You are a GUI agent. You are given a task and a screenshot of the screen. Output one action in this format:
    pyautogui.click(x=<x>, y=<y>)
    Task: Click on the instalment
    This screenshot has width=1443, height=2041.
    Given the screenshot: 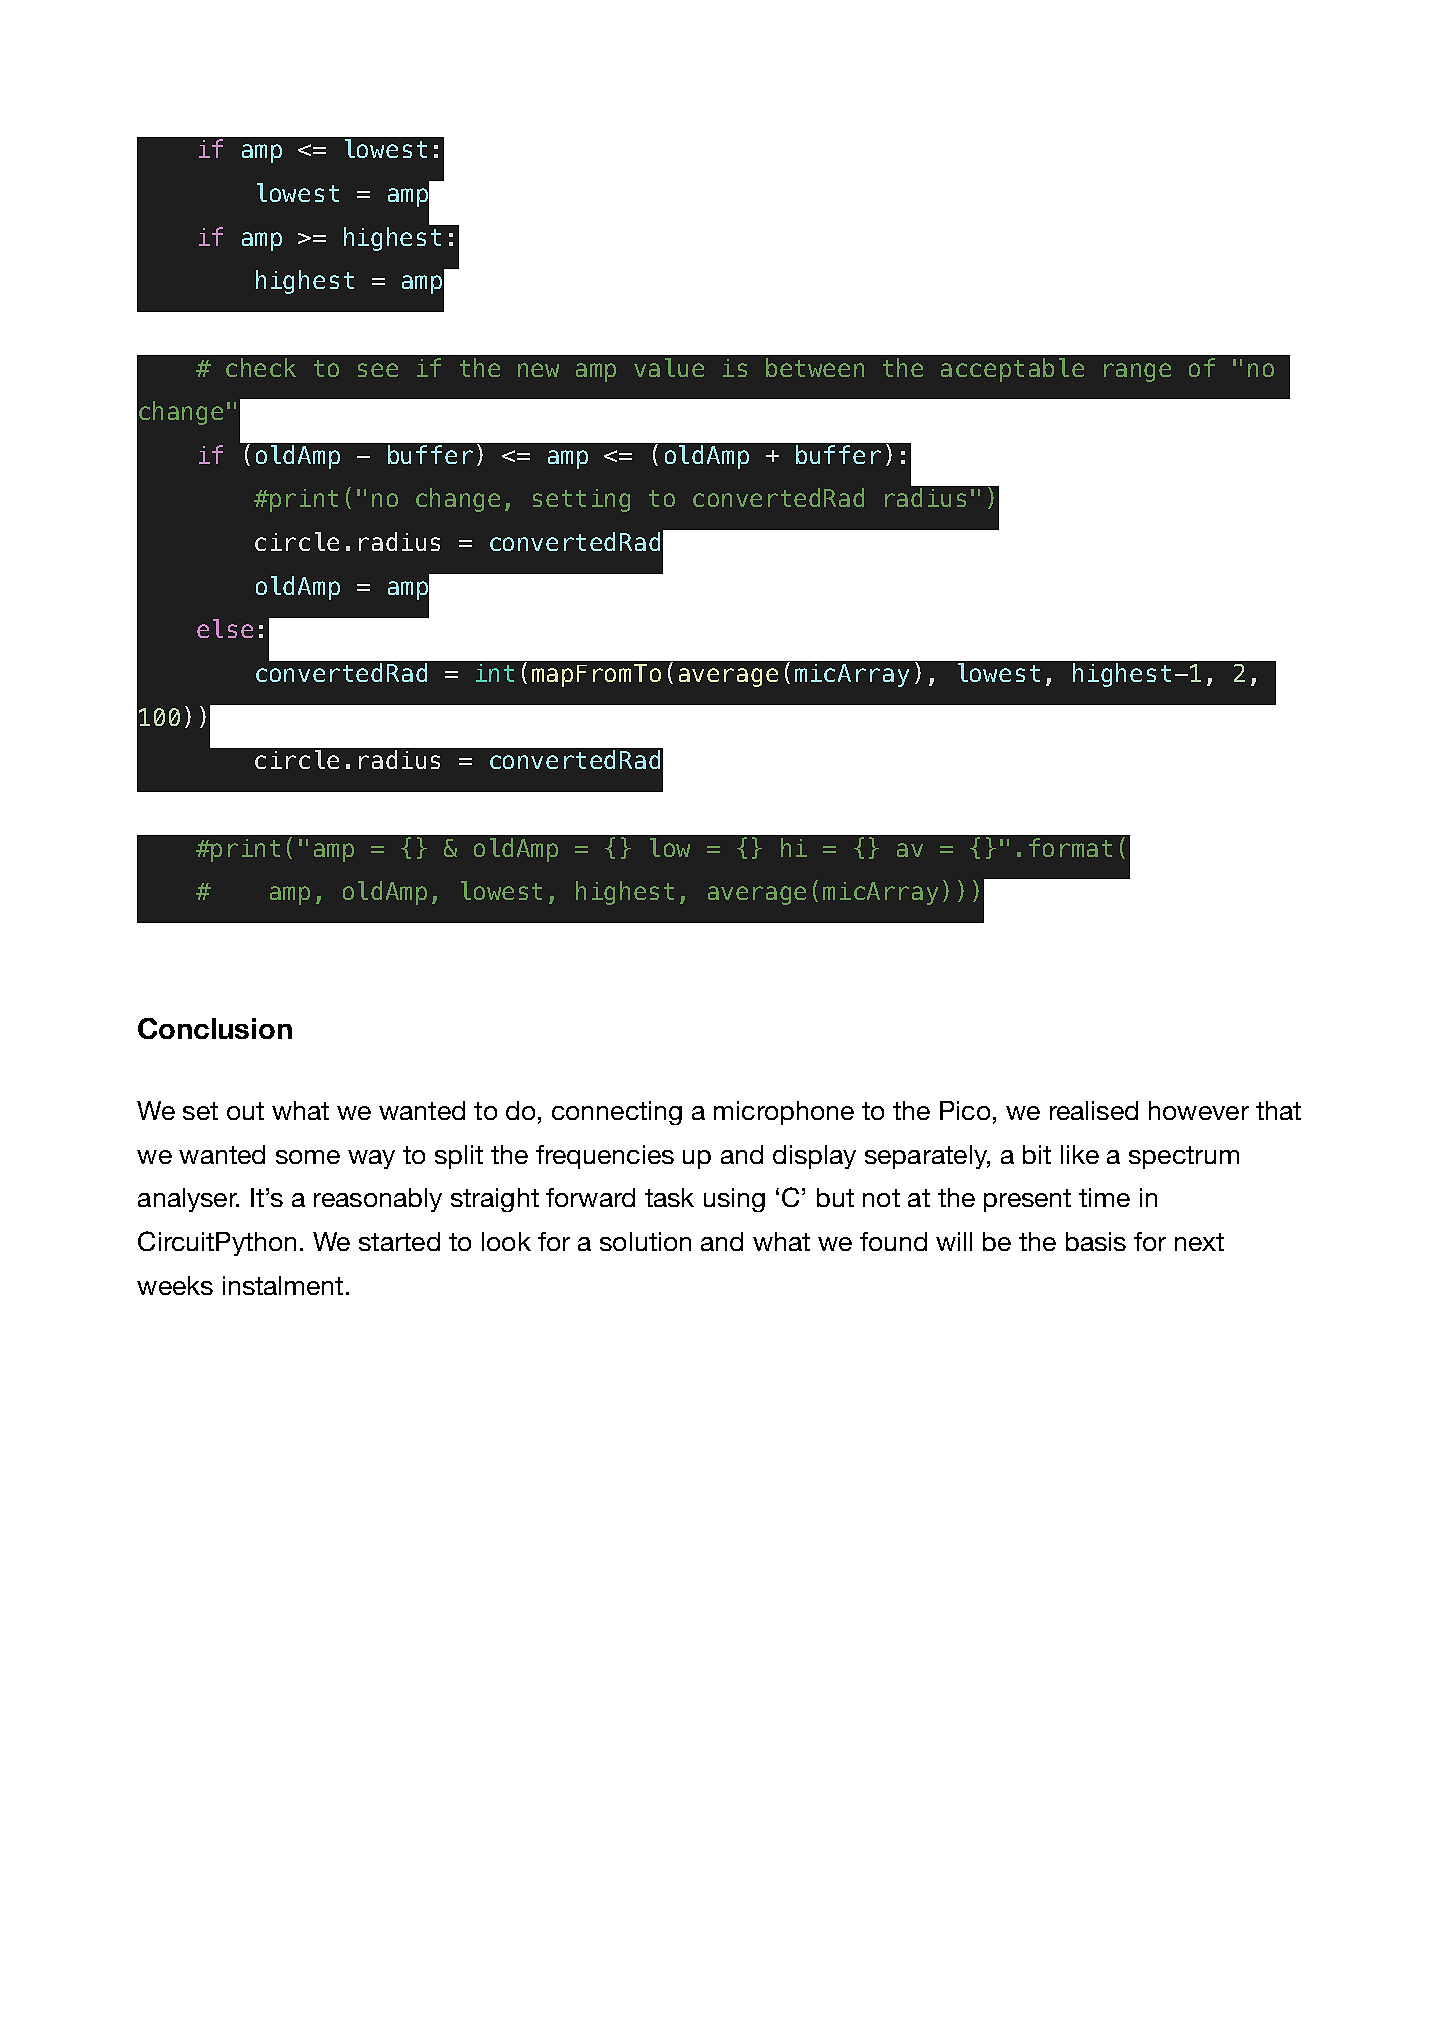 What is the action you would take?
    pyautogui.click(x=283, y=1285)
